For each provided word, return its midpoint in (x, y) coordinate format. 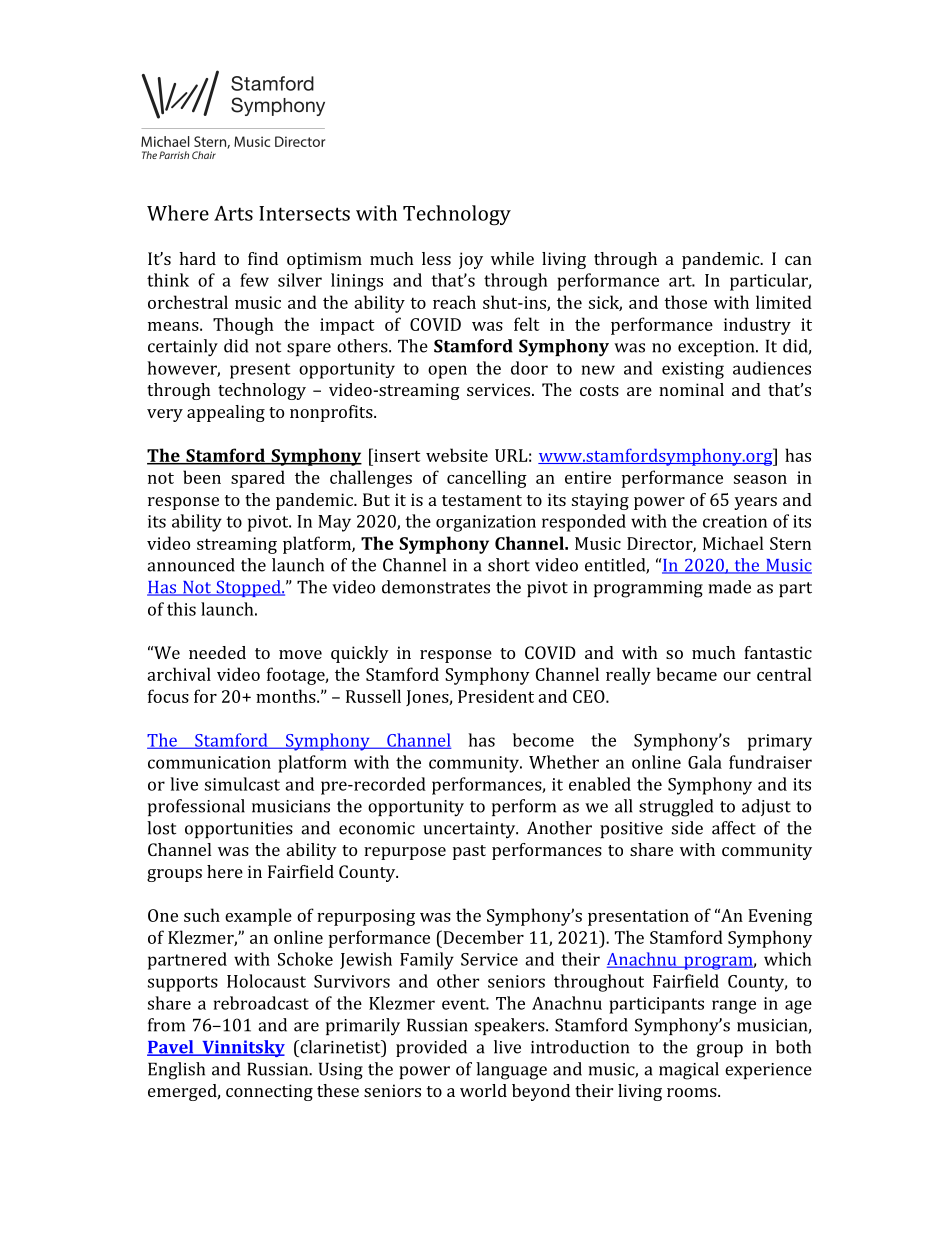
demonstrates (436, 587)
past (469, 852)
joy (471, 260)
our (737, 676)
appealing (226, 413)
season (760, 479)
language (511, 1071)
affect (734, 828)
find (263, 258)
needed (217, 652)
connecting (269, 1092)
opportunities (239, 830)
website (457, 455)
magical (689, 1071)
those (685, 302)
